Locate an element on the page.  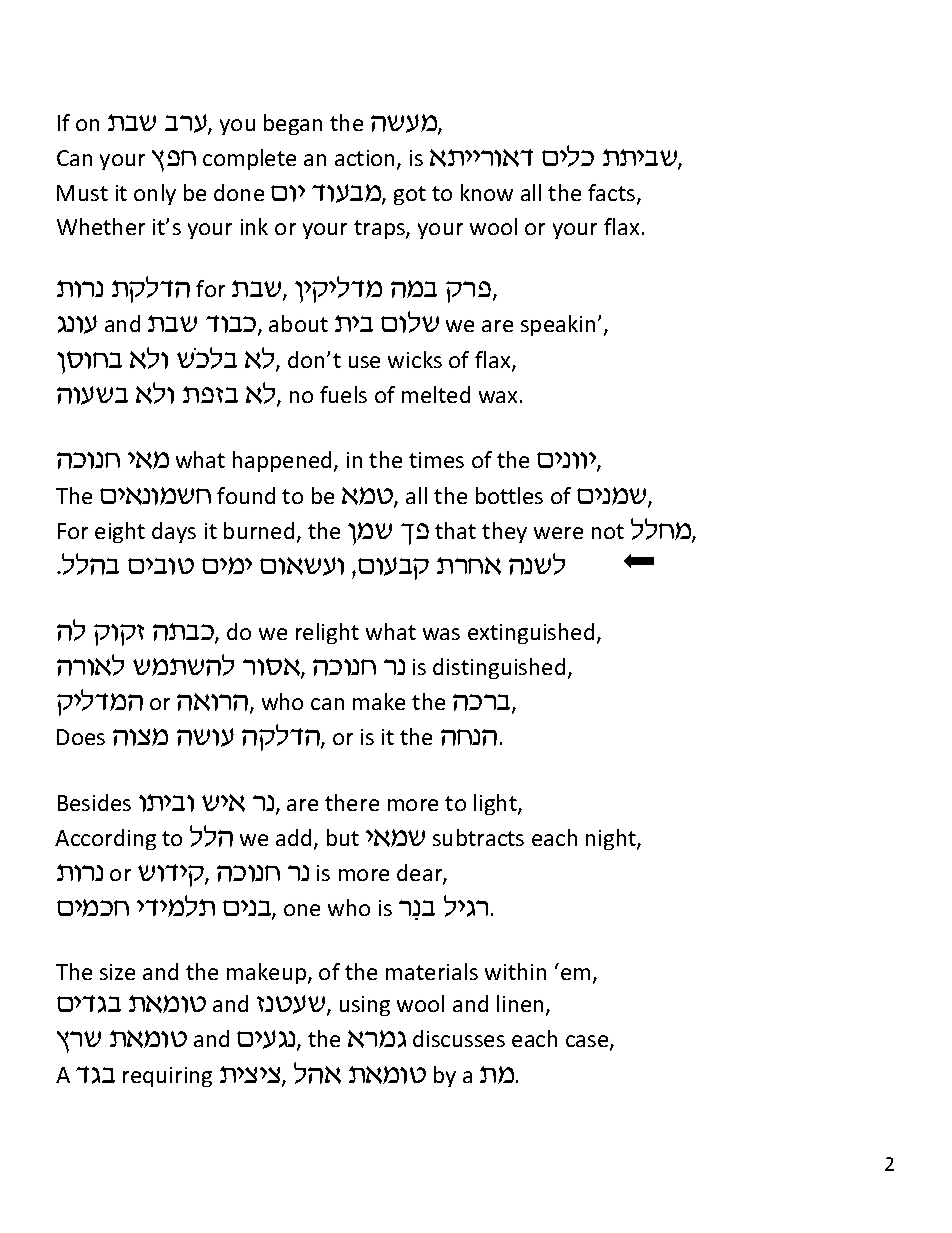
bottles is located at coordinates (509, 495).
